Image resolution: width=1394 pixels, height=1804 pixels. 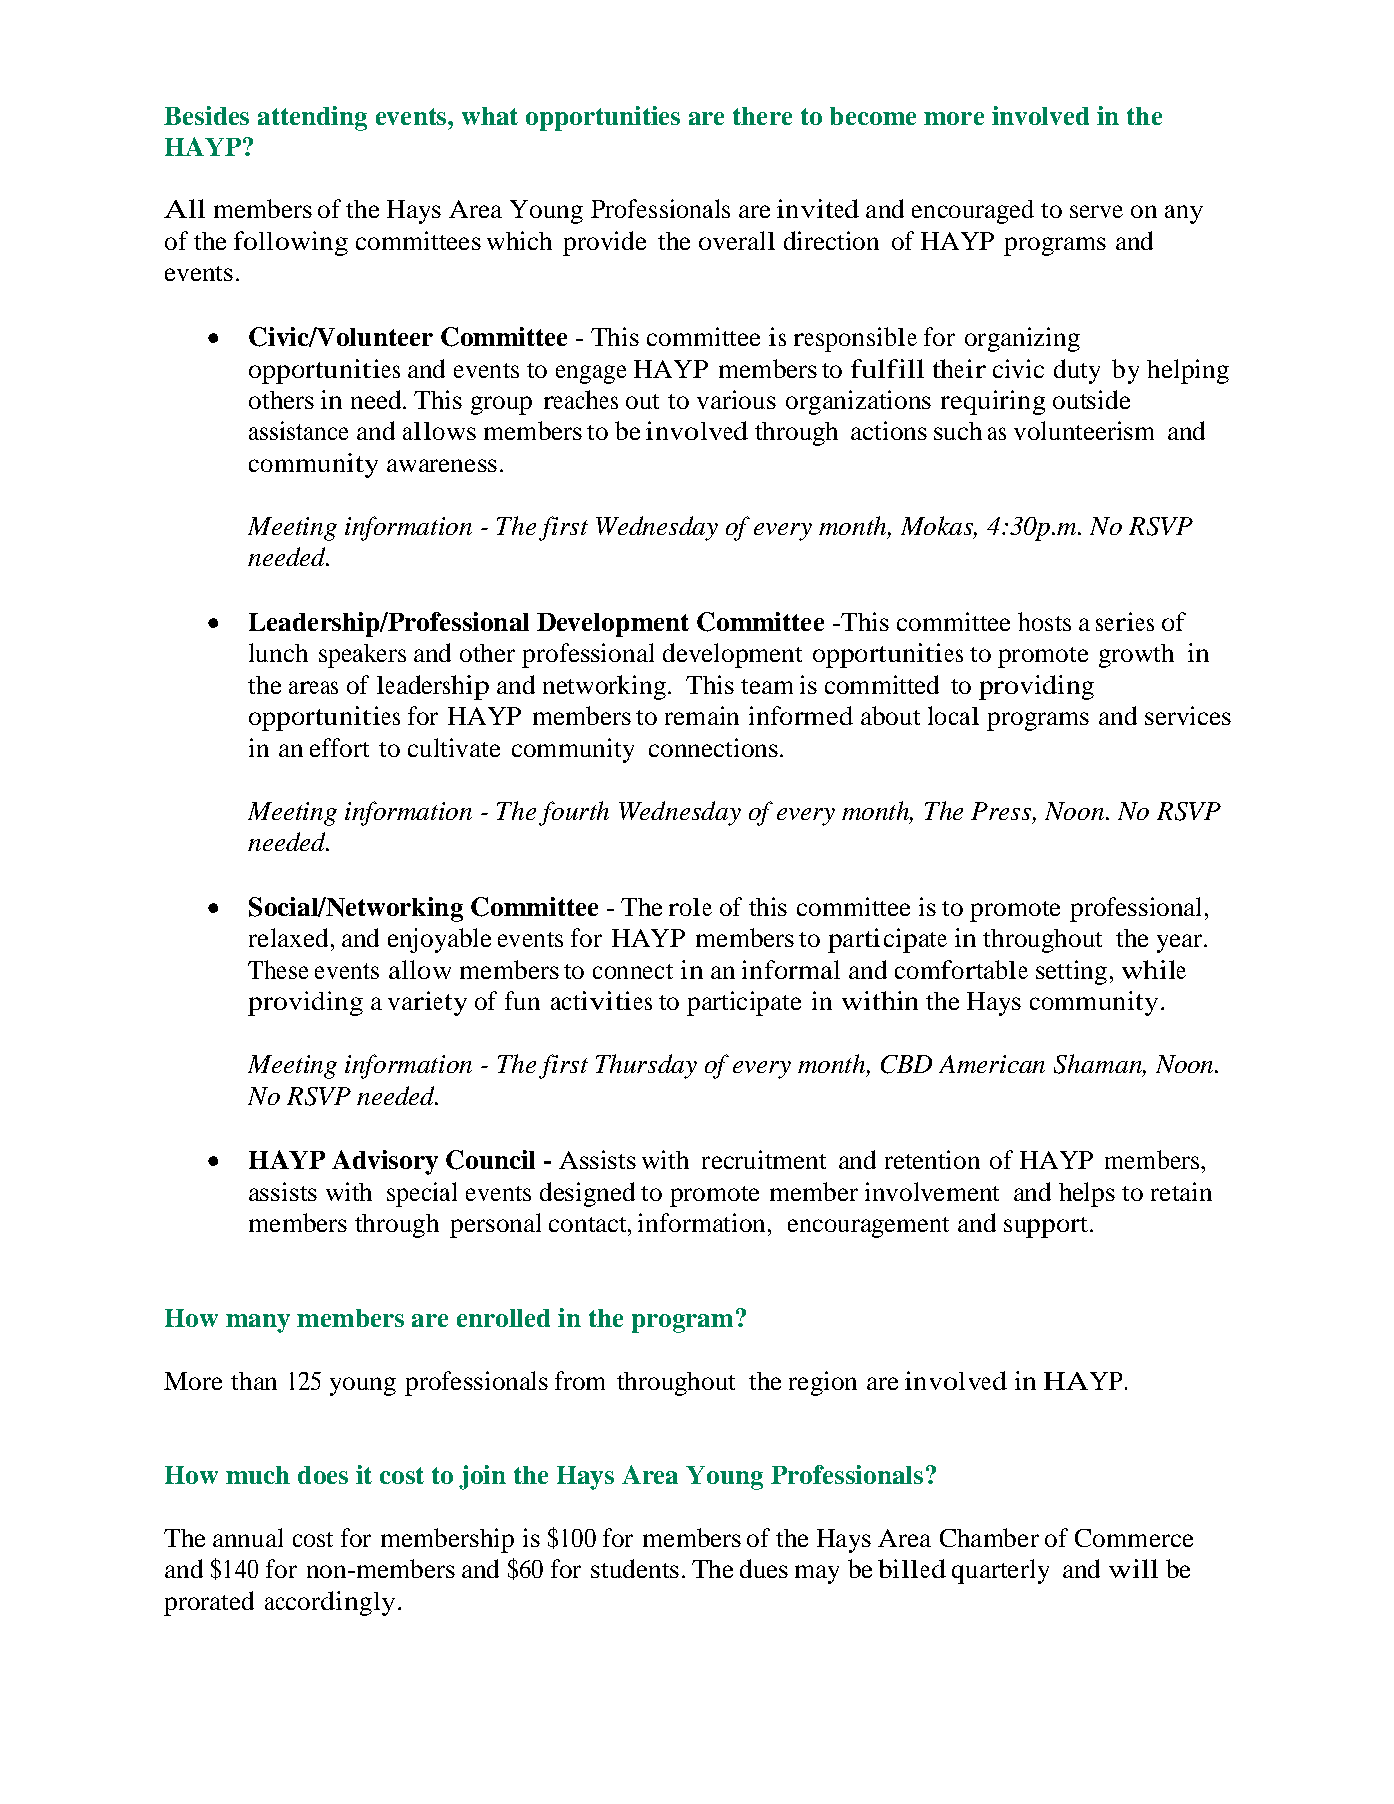 I want to click on accordingly, so click(x=330, y=1603).
